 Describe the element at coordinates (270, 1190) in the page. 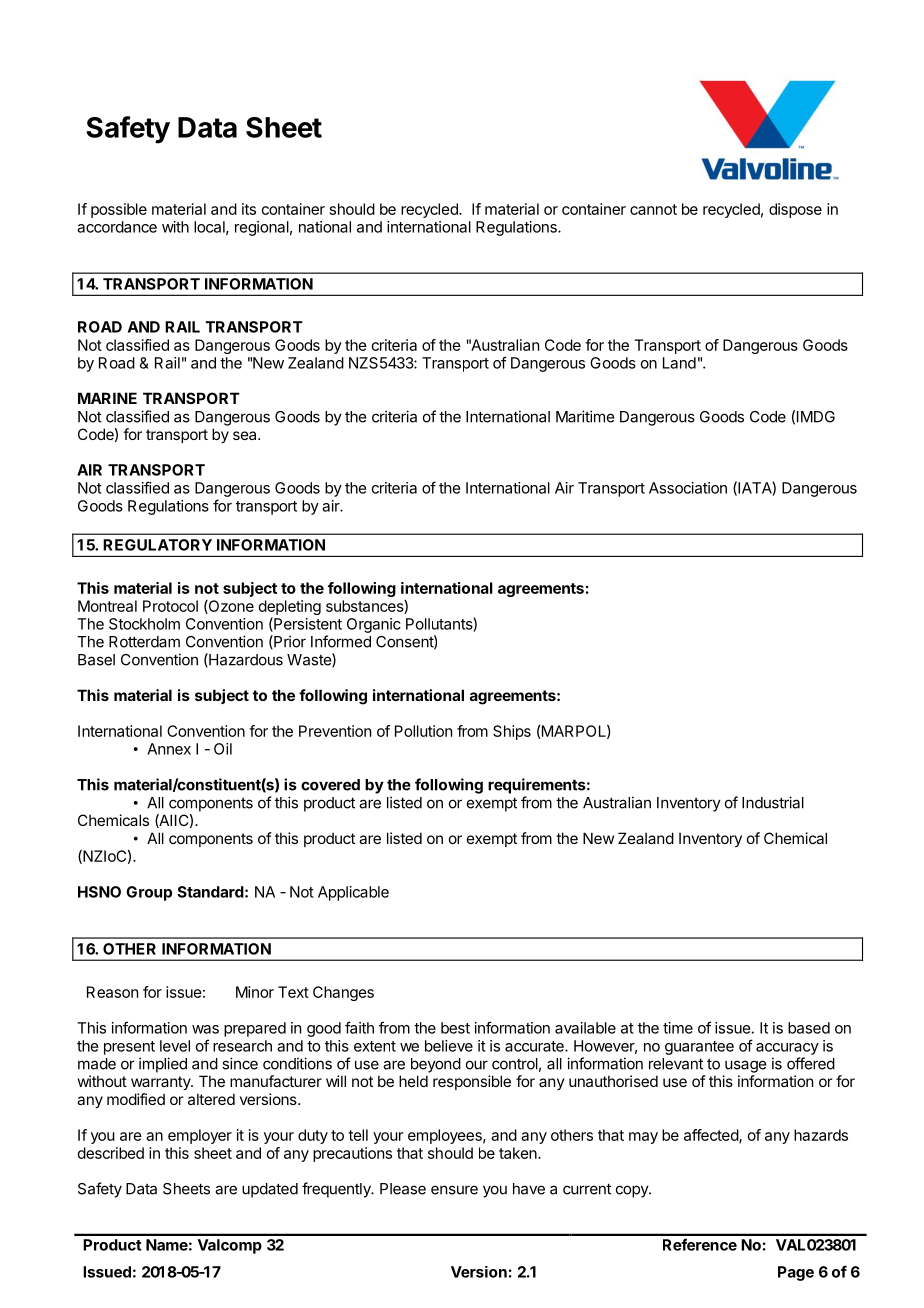

I see `updated` at that location.
